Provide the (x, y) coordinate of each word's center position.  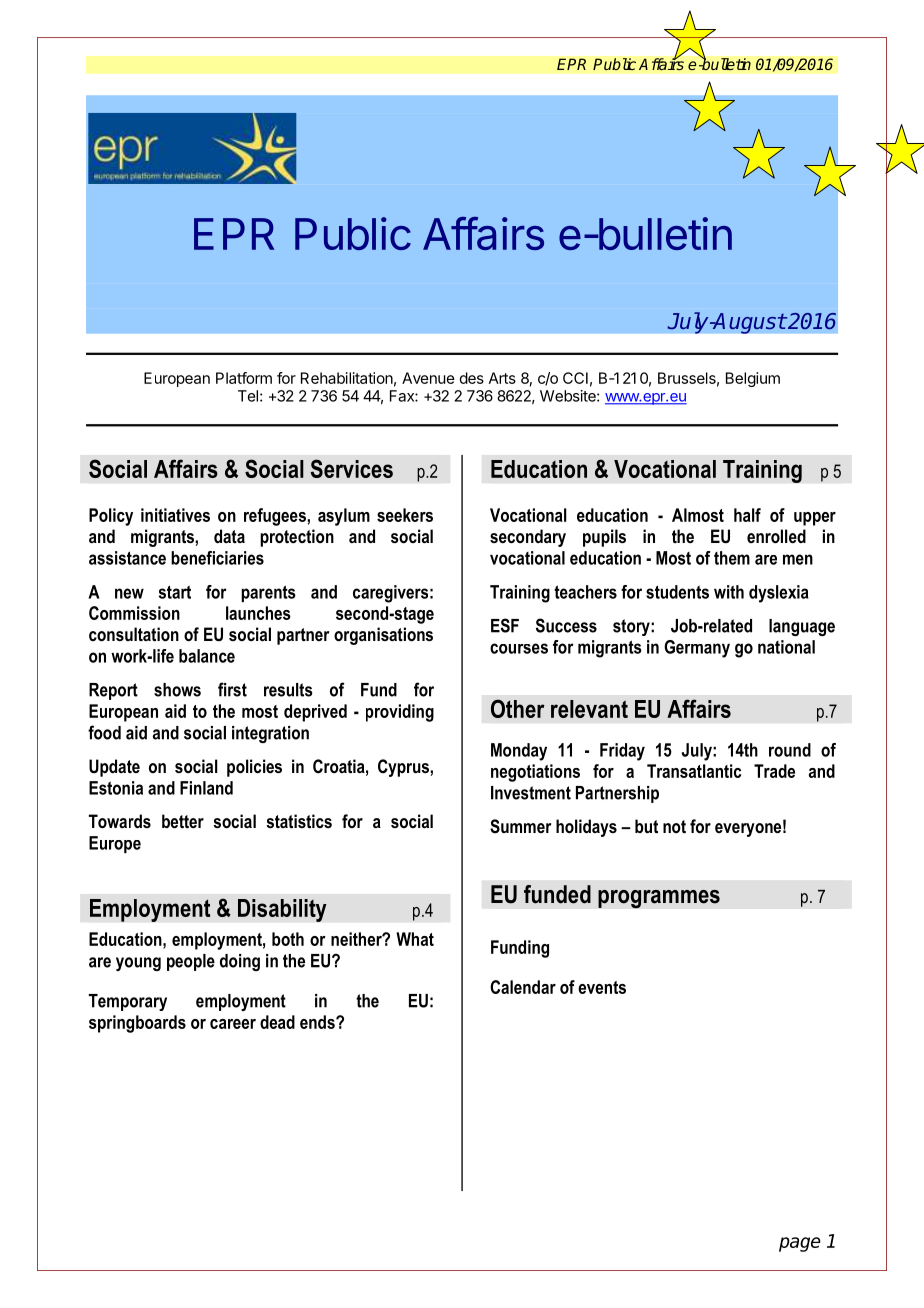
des (472, 378)
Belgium (753, 379)
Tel (248, 396)
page (800, 1244)
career (233, 1024)
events (602, 987)
